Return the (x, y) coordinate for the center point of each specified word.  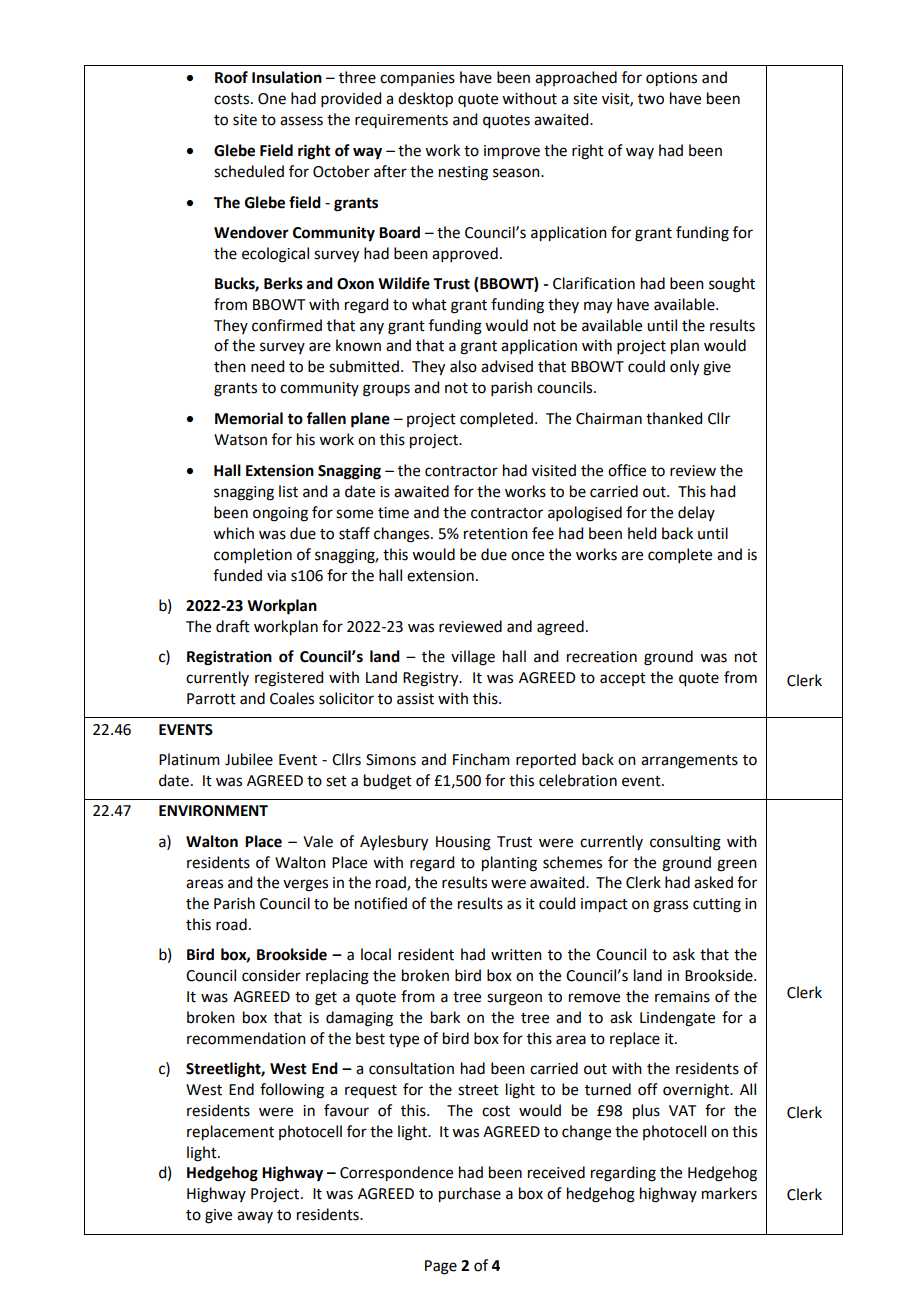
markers (729, 1193)
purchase (470, 1195)
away (255, 1217)
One (272, 99)
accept (623, 679)
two (651, 99)
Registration (229, 658)
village (473, 658)
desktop (425, 100)
